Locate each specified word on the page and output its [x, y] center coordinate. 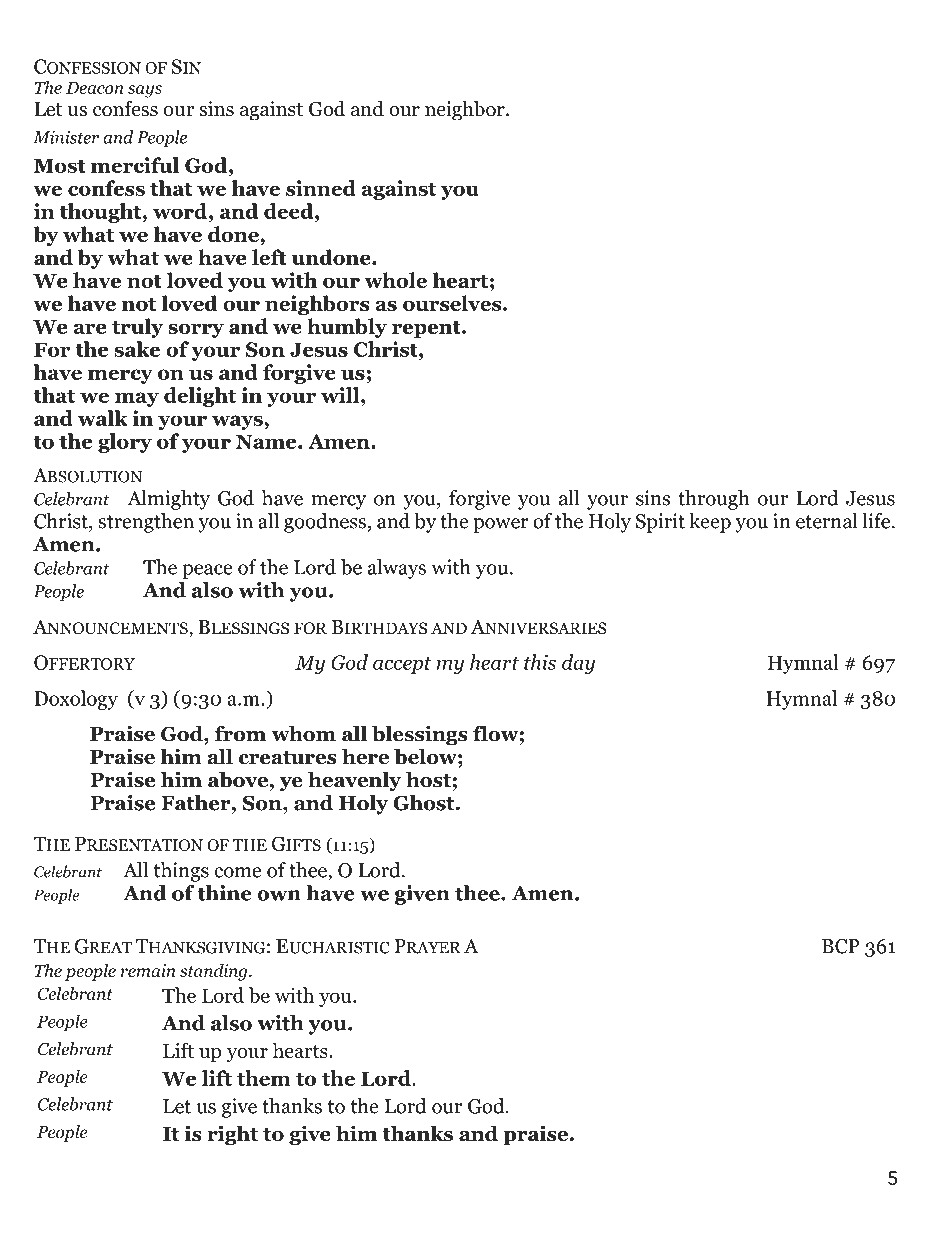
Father [197, 803]
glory [125, 443]
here [365, 756]
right [232, 1135]
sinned [321, 188]
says [145, 91]
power [501, 525]
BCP [841, 946]
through [714, 500]
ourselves [453, 303]
